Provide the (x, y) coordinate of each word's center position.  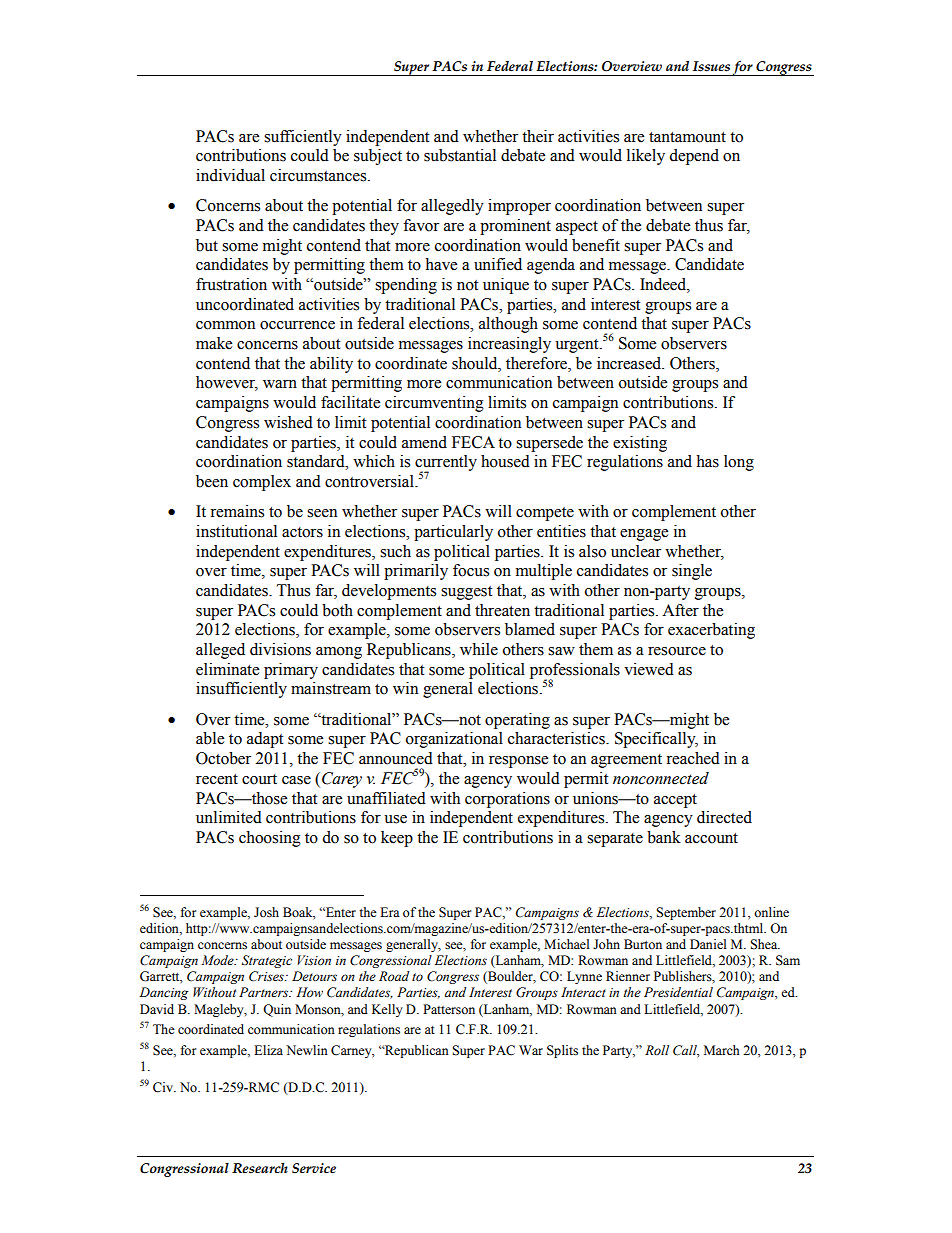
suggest (466, 593)
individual (230, 175)
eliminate (227, 669)
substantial (460, 155)
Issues (711, 66)
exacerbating (711, 631)
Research (260, 1168)
